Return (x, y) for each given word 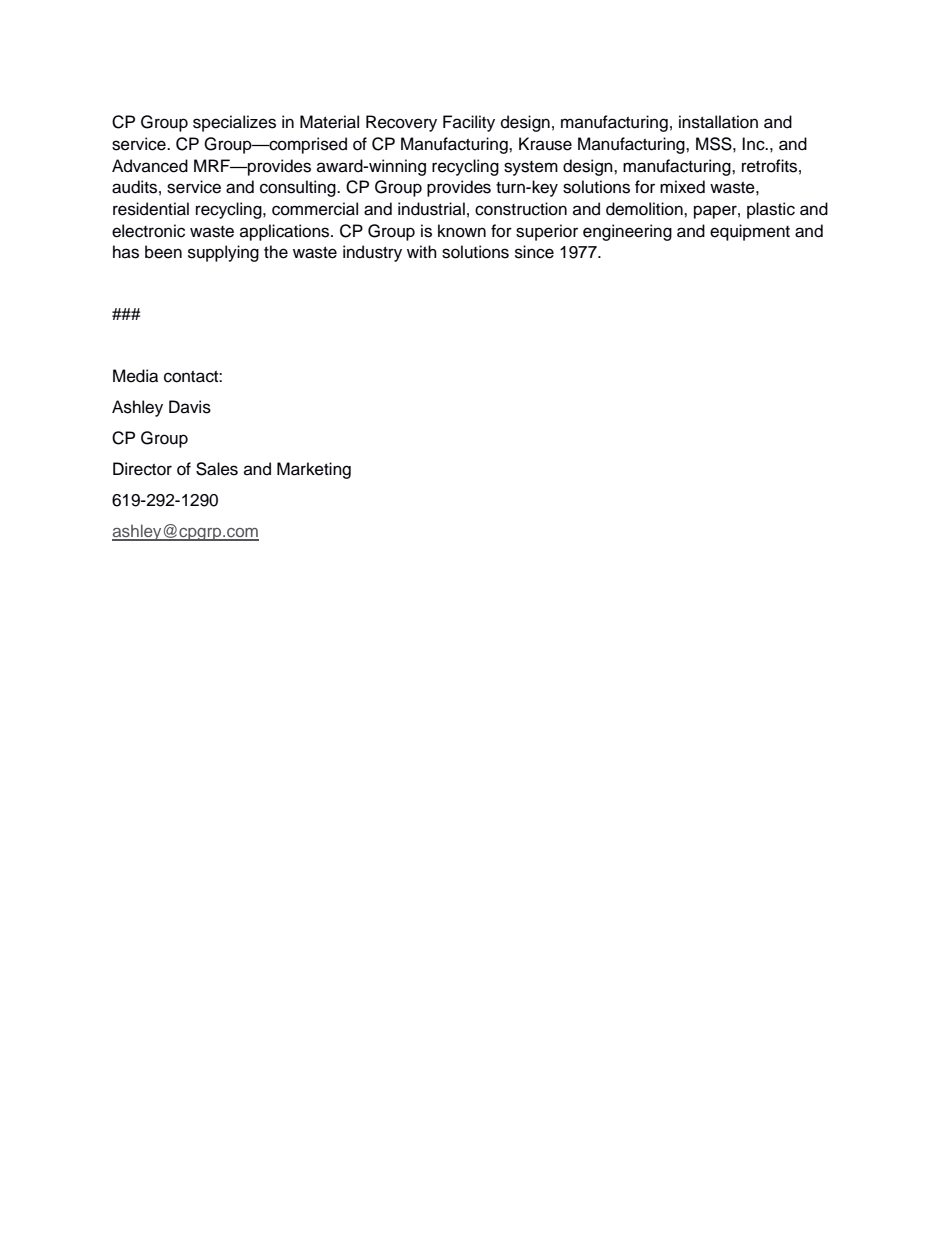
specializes (234, 123)
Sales (217, 469)
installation (718, 122)
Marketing (314, 470)
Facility (469, 123)
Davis (190, 407)
